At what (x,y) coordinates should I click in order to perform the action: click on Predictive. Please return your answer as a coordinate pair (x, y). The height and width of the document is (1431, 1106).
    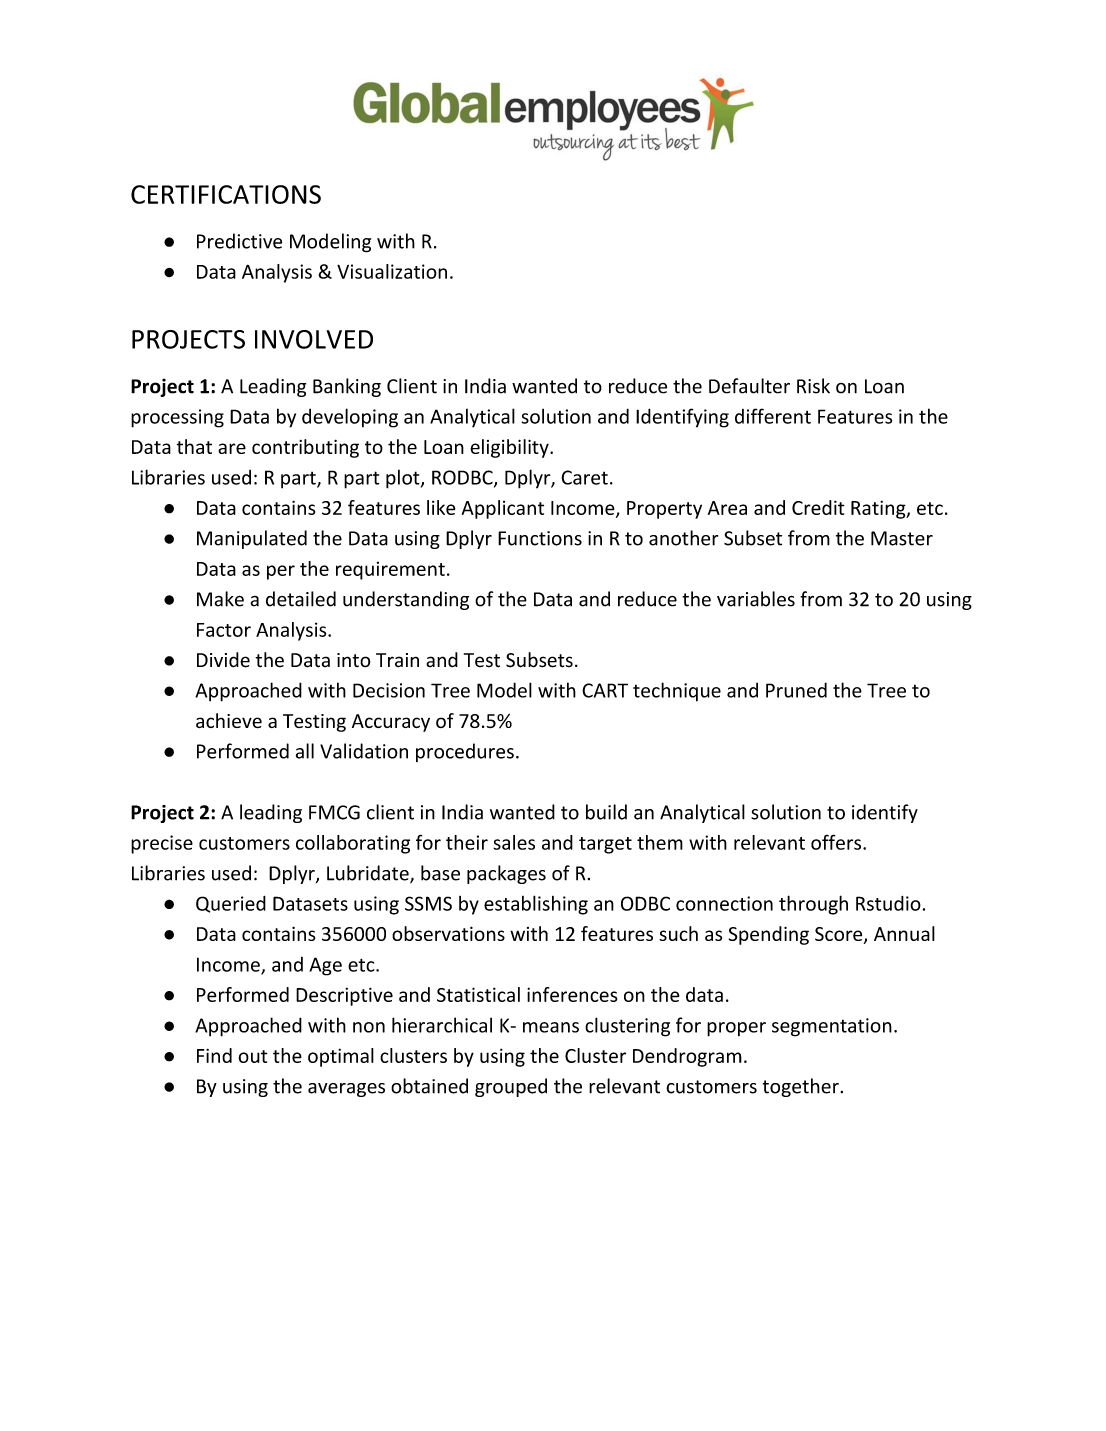
    Looking at the image, I should click on (239, 241).
